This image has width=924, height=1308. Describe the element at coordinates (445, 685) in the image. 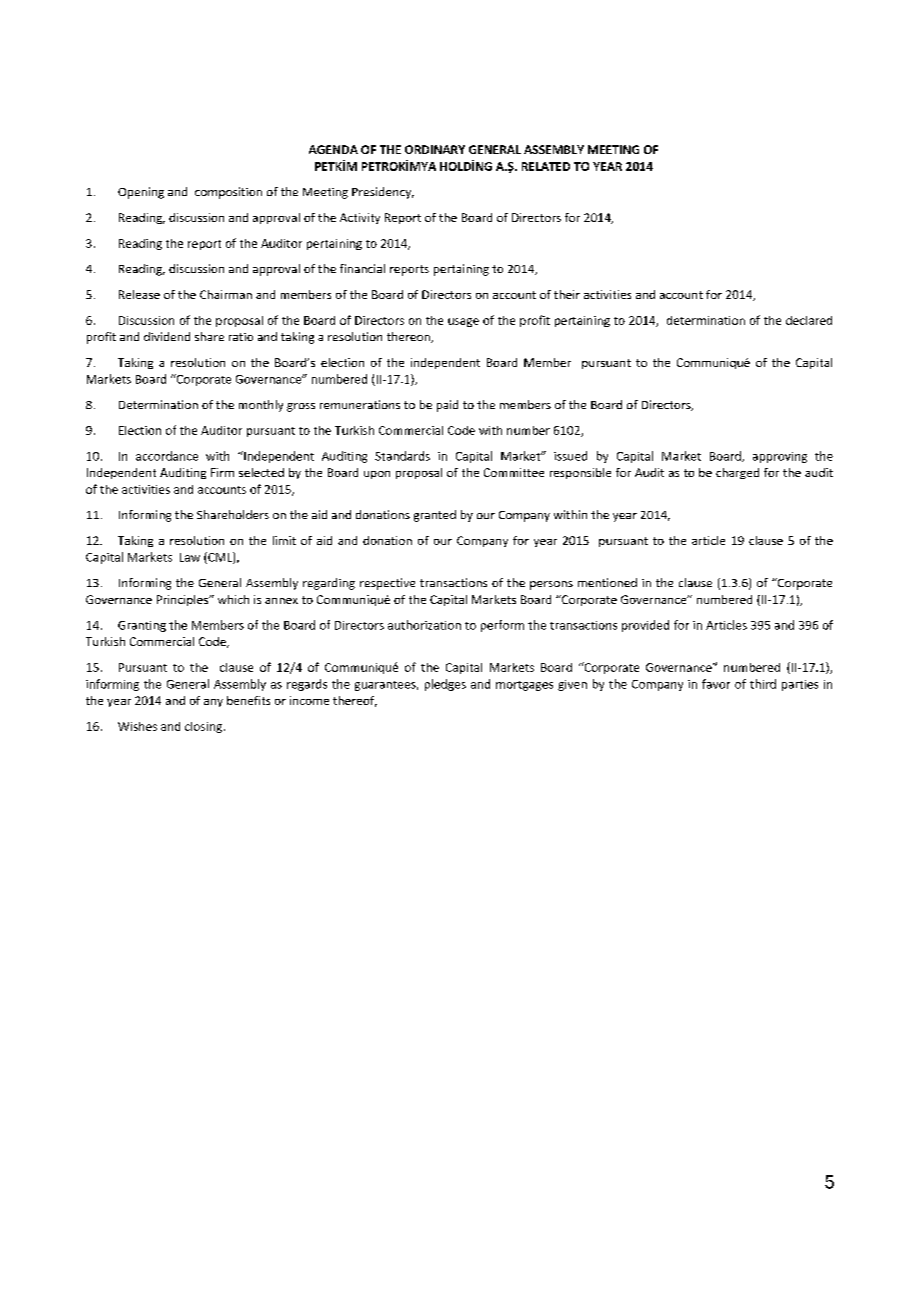

I see `pledges` at that location.
